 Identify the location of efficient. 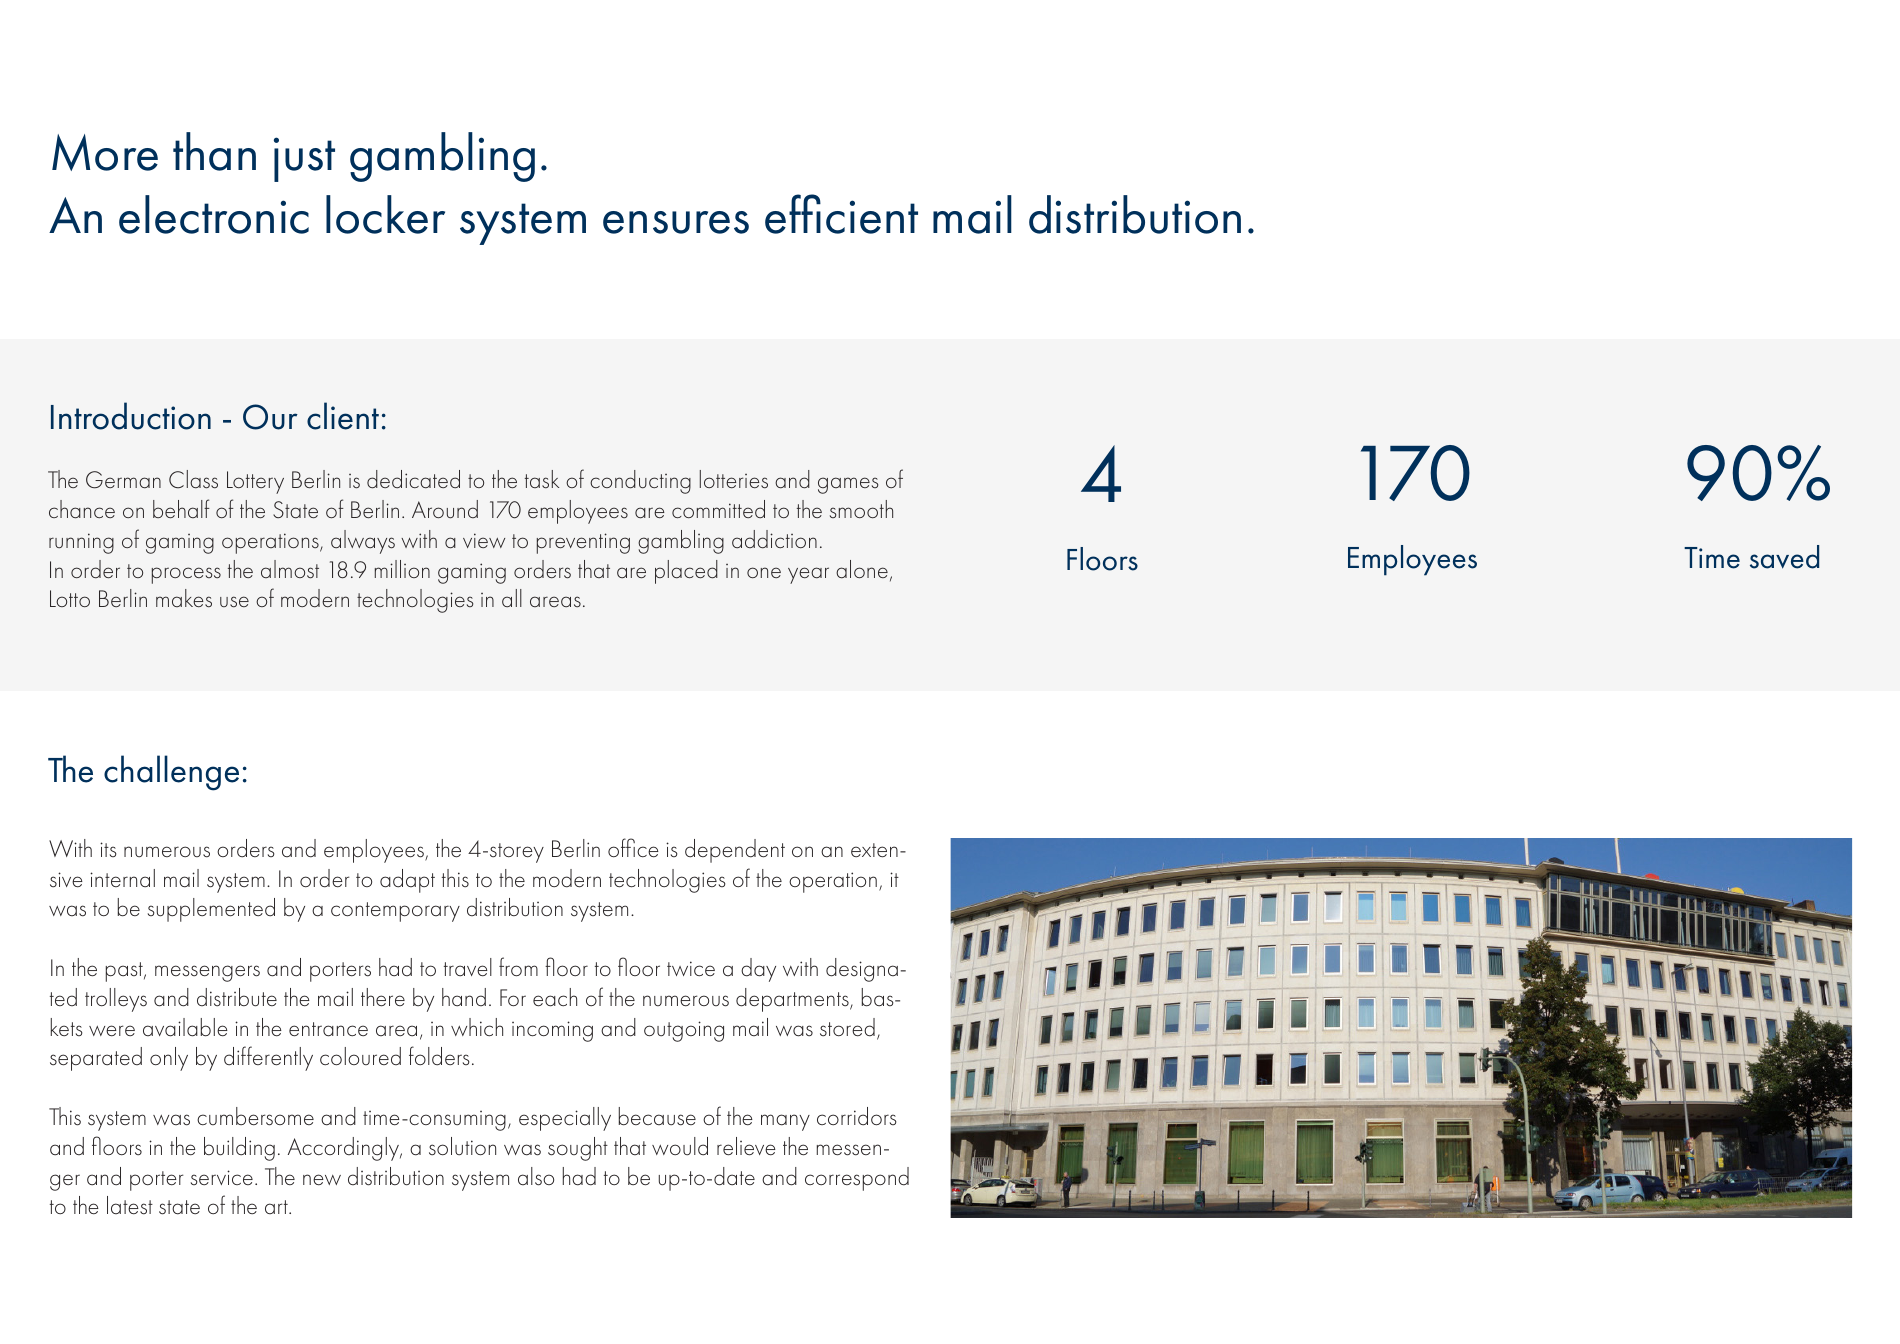
(841, 214).
